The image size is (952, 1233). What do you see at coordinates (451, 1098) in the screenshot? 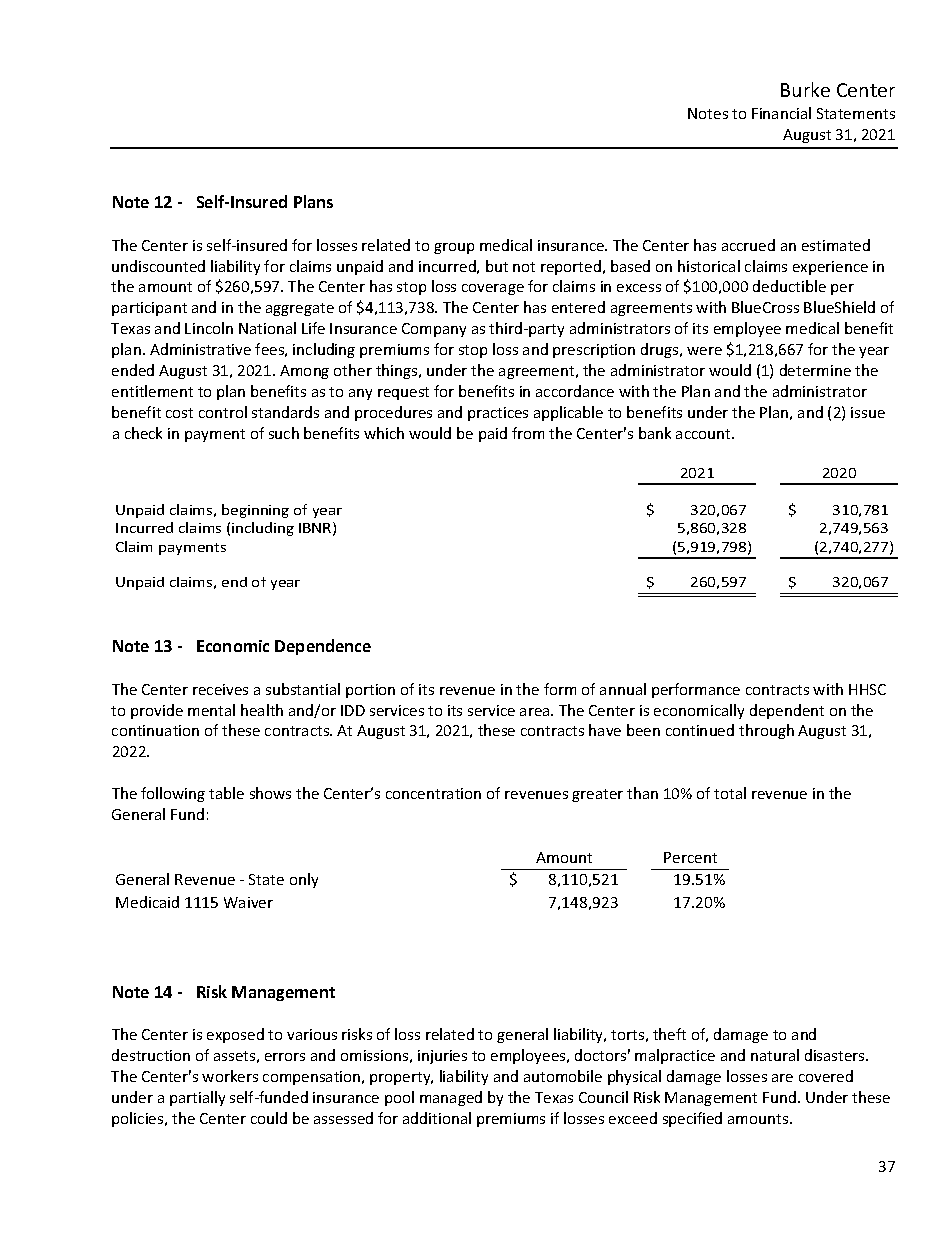
I see `managed` at bounding box center [451, 1098].
